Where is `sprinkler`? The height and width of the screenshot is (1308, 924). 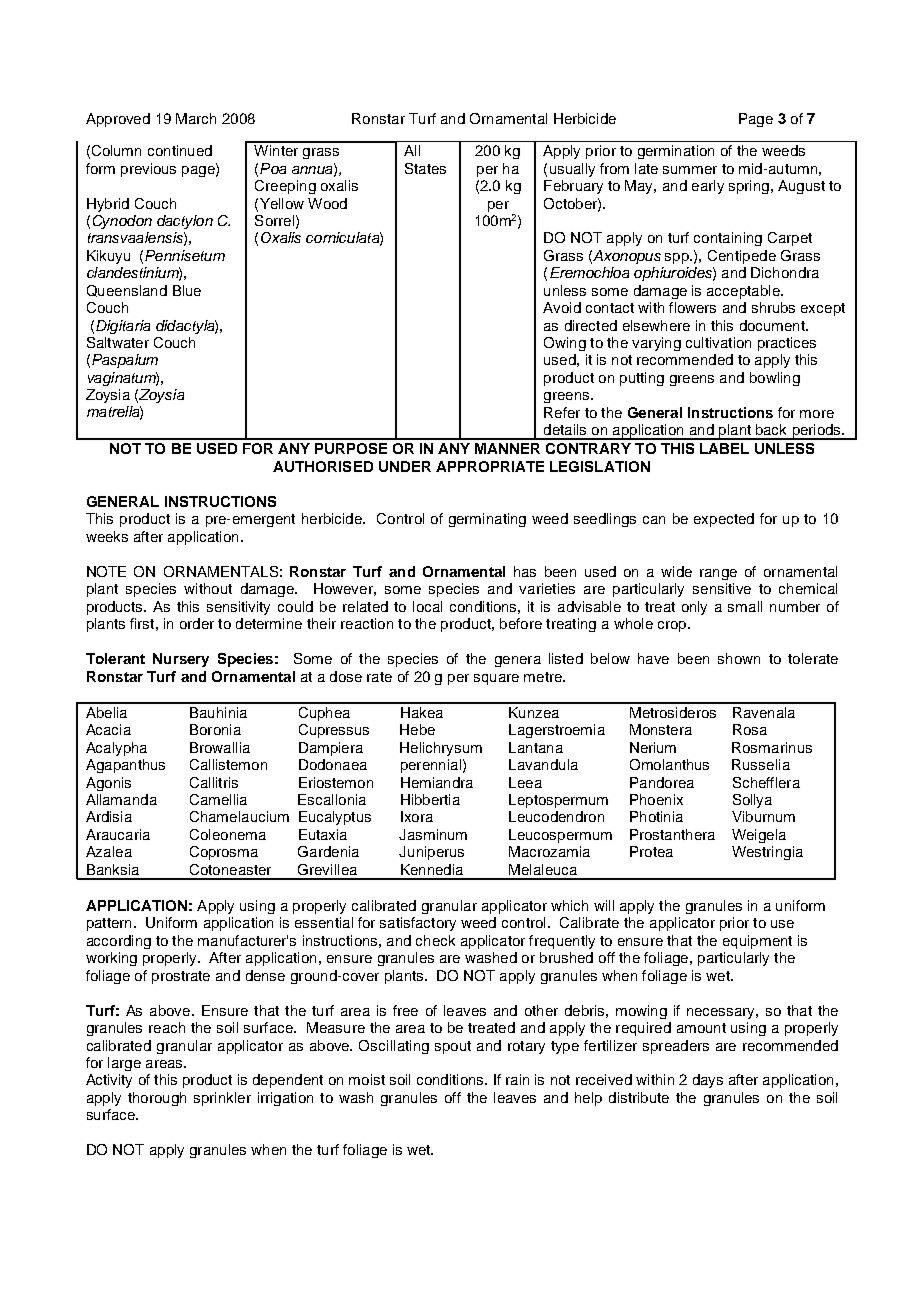 sprinkler is located at coordinates (222, 1099).
